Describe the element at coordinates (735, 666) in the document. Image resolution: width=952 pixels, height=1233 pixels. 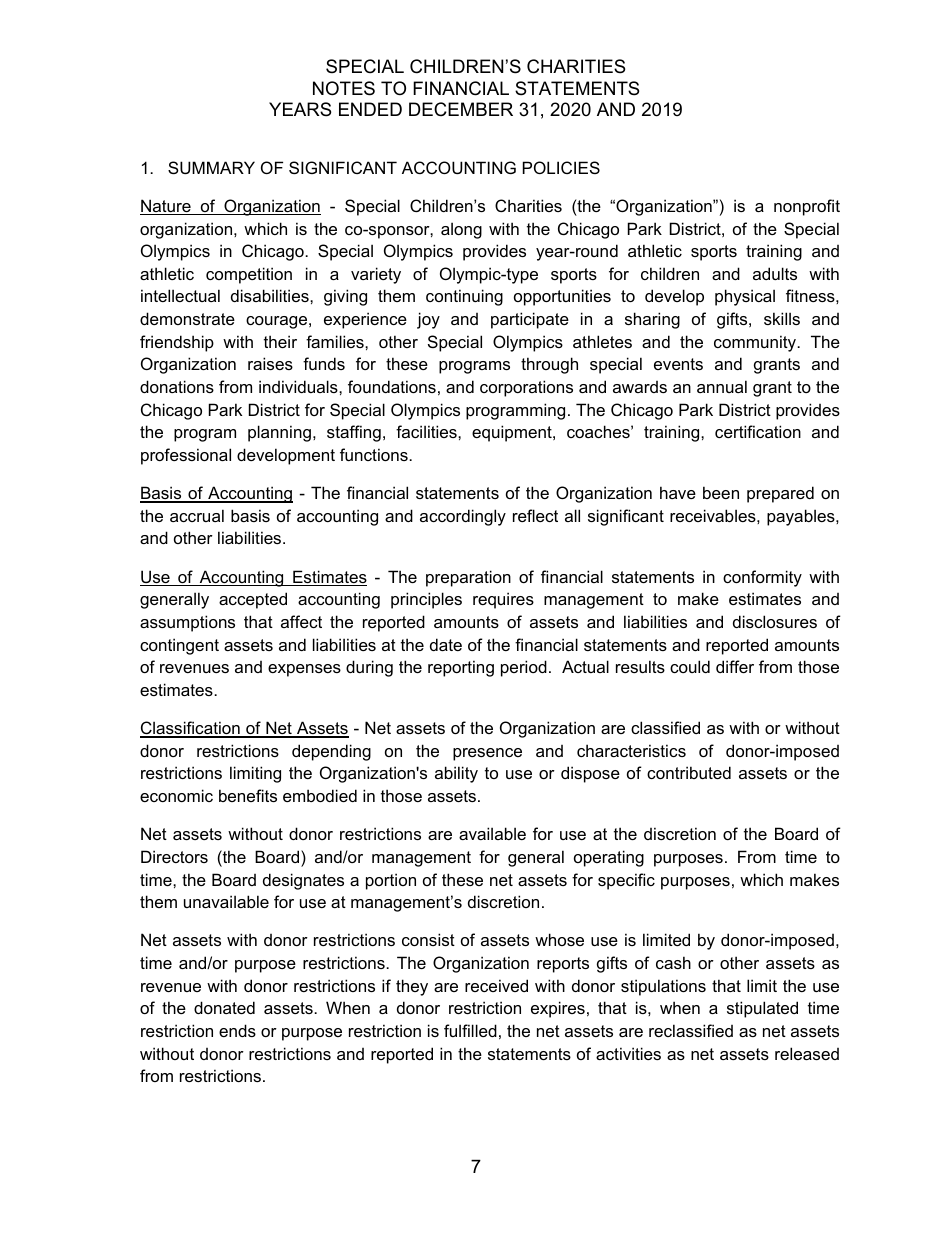
I see `differ` at that location.
